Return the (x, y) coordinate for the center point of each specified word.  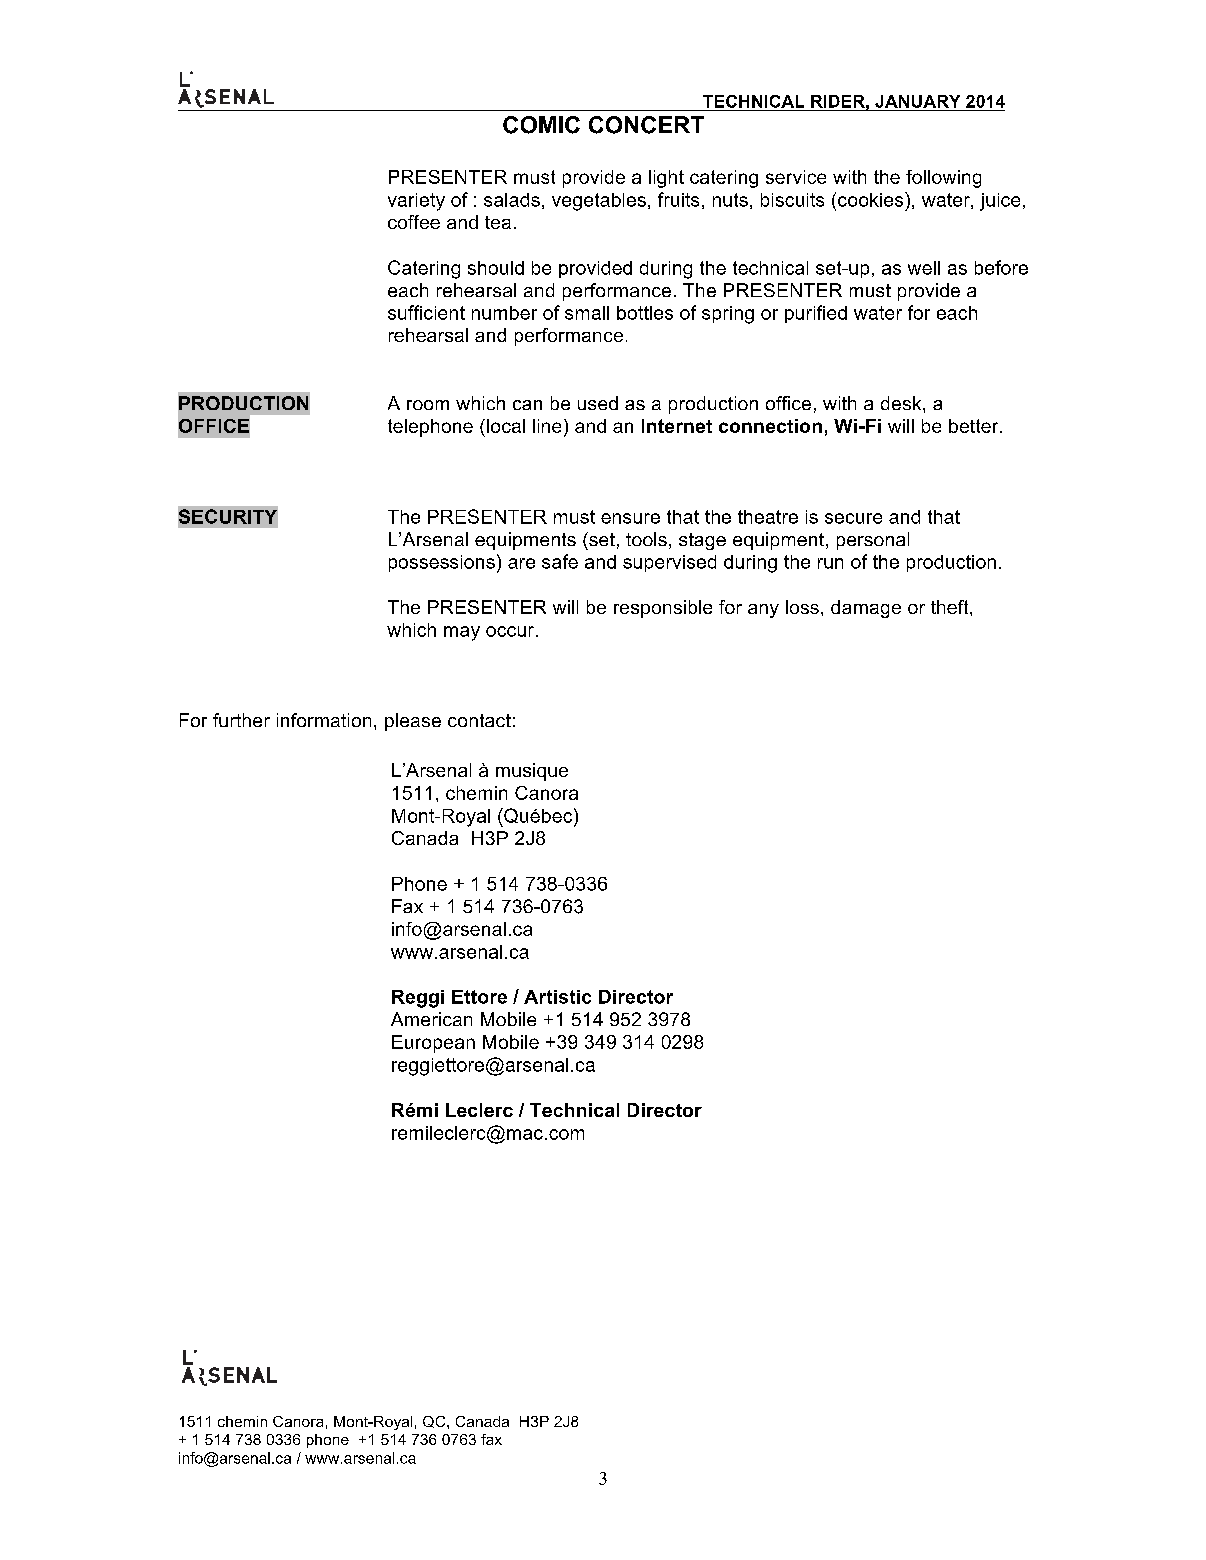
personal (873, 541)
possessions (442, 563)
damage (866, 609)
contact (479, 720)
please (413, 722)
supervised (669, 563)
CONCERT (646, 125)
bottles (645, 313)
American (431, 1019)
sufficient (426, 312)
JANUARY (917, 101)
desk (902, 403)
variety (416, 202)
